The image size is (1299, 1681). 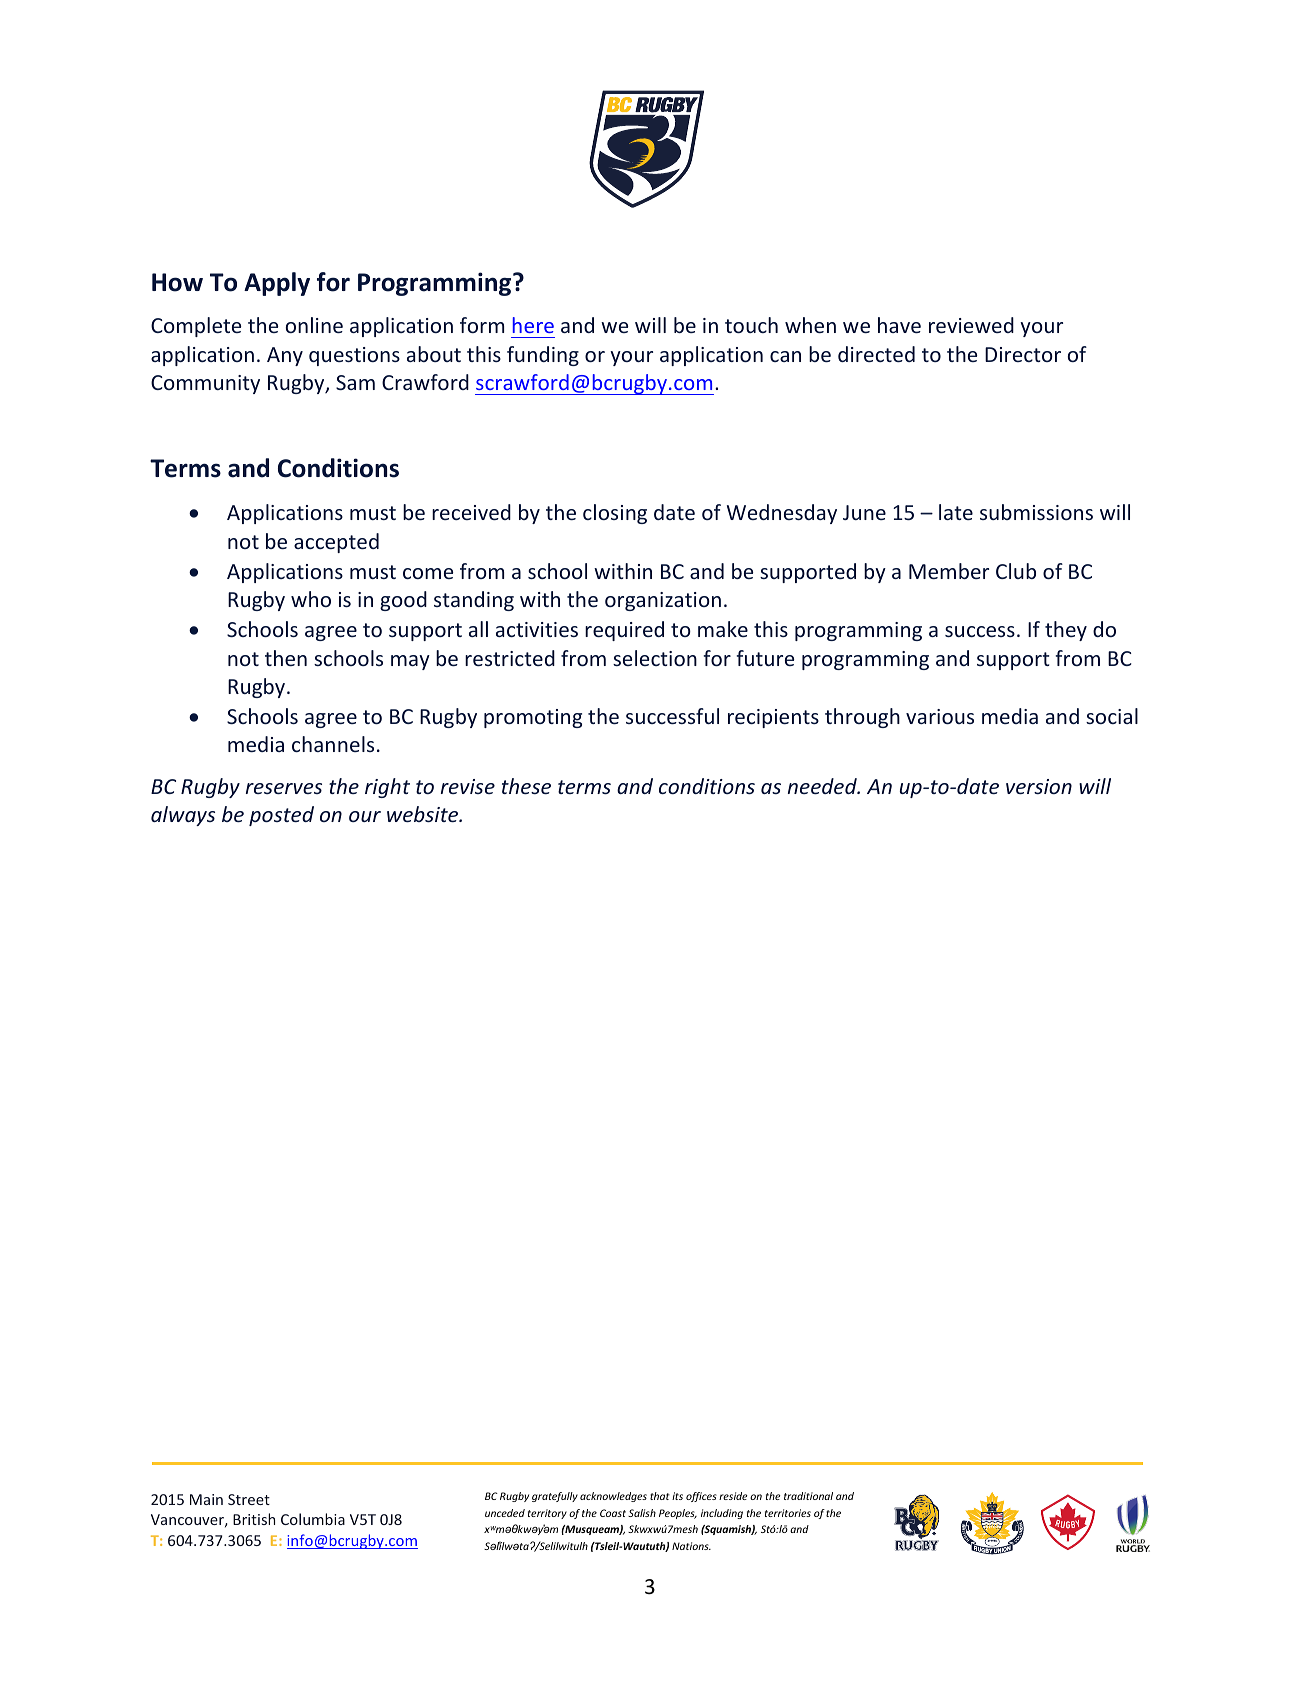 I want to click on version, so click(x=1039, y=786).
